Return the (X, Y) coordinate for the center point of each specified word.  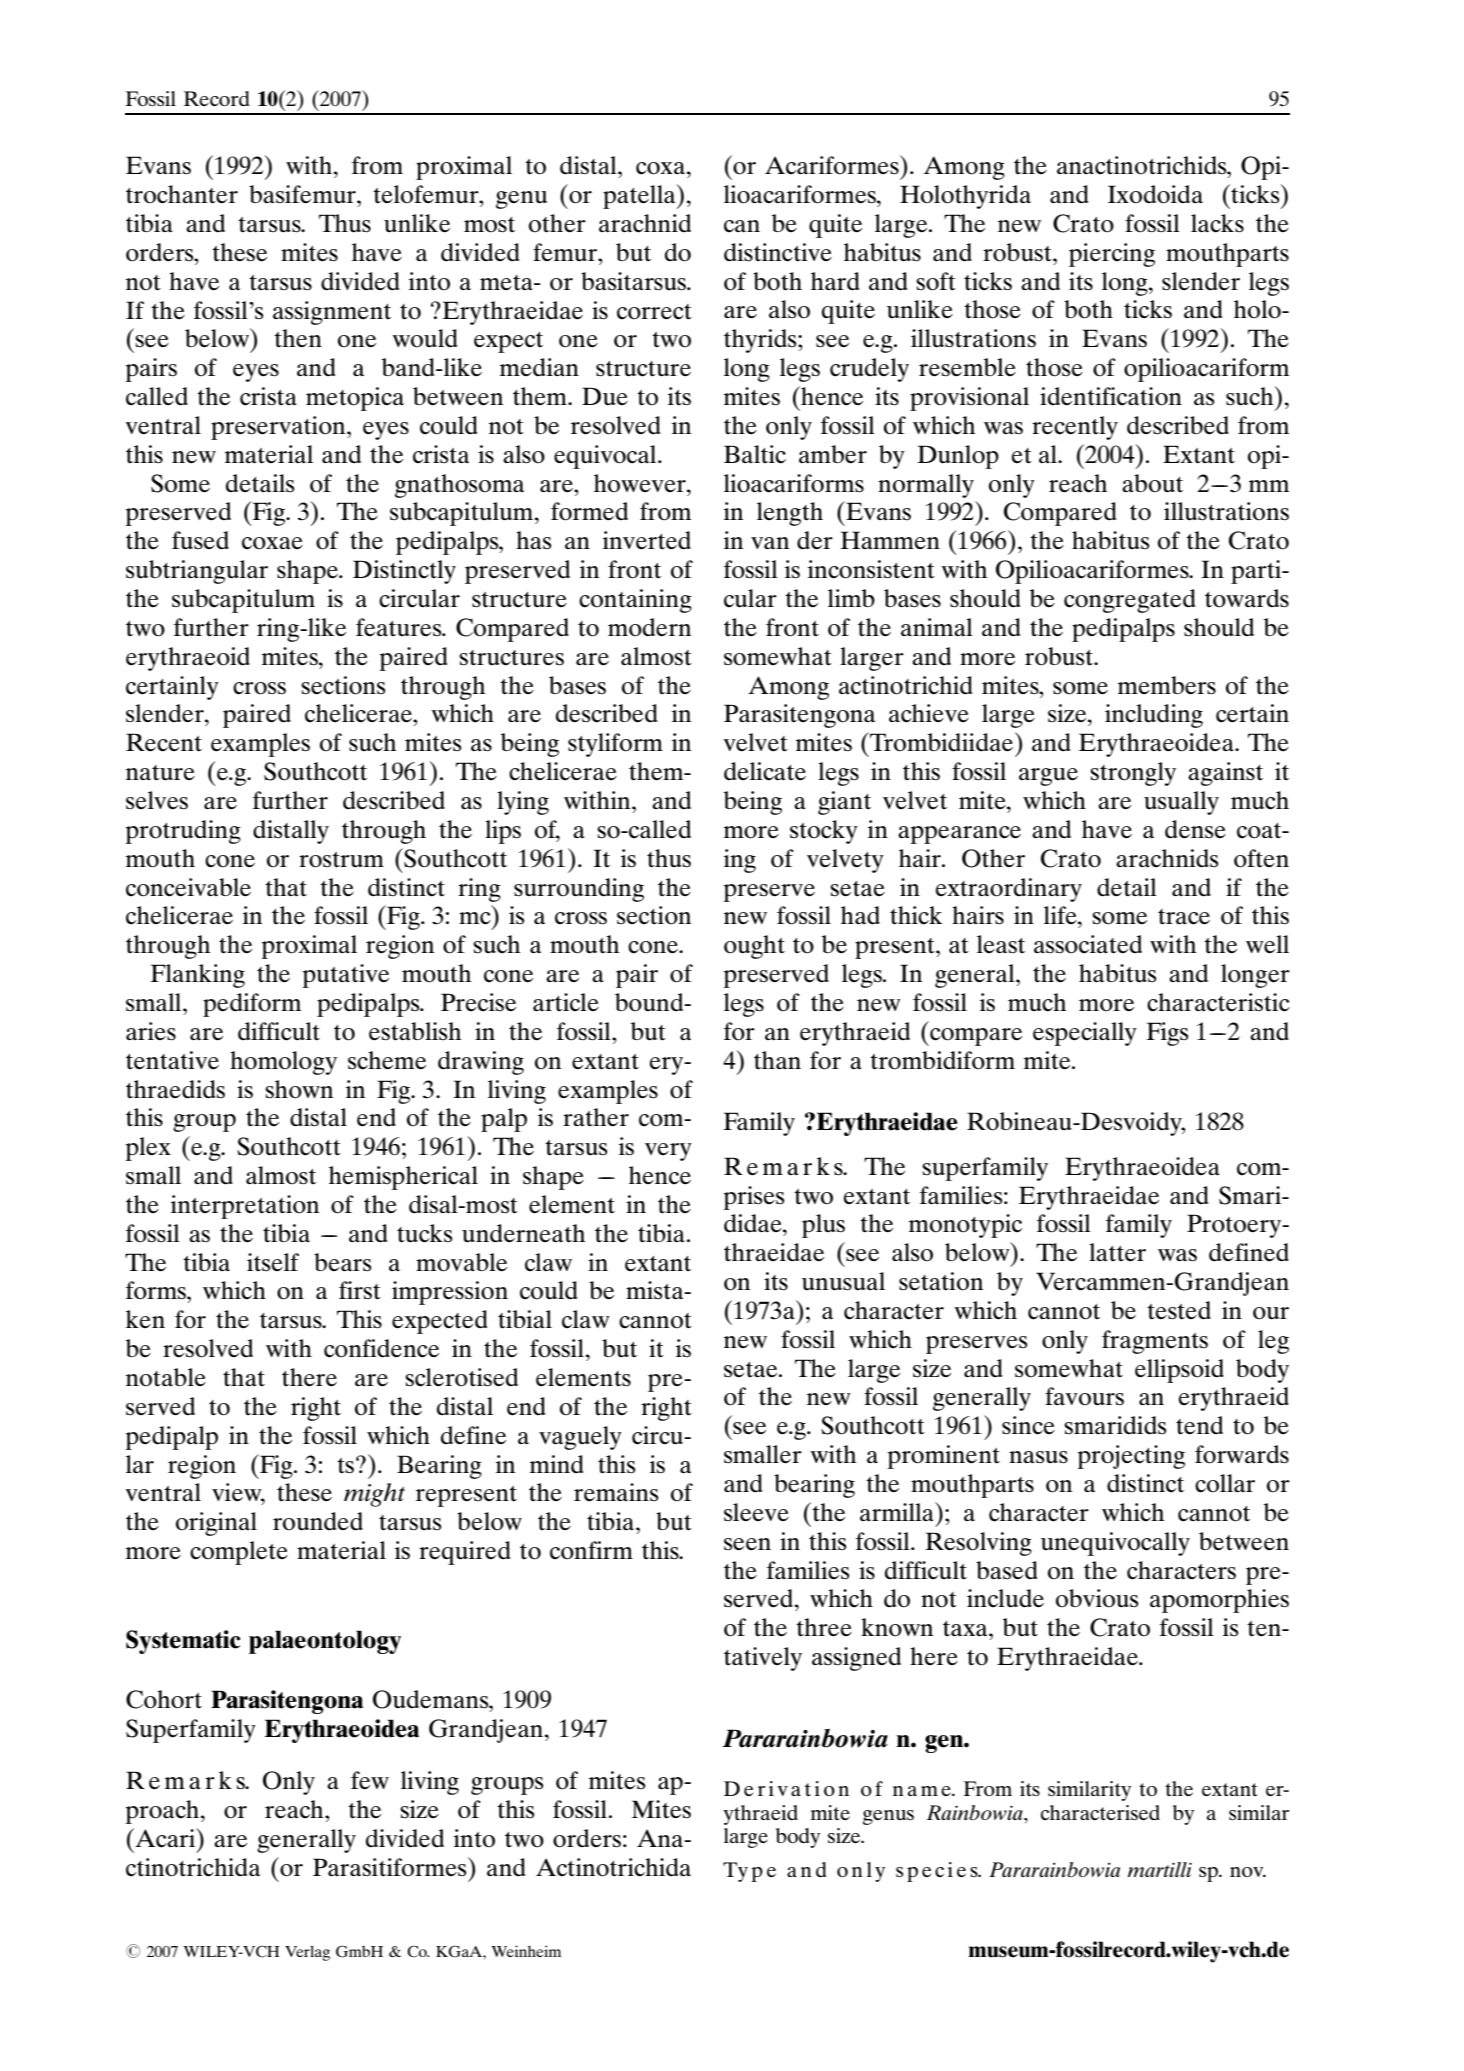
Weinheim (526, 1951)
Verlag (307, 1953)
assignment (332, 313)
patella (640, 196)
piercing (1112, 255)
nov (1248, 1872)
